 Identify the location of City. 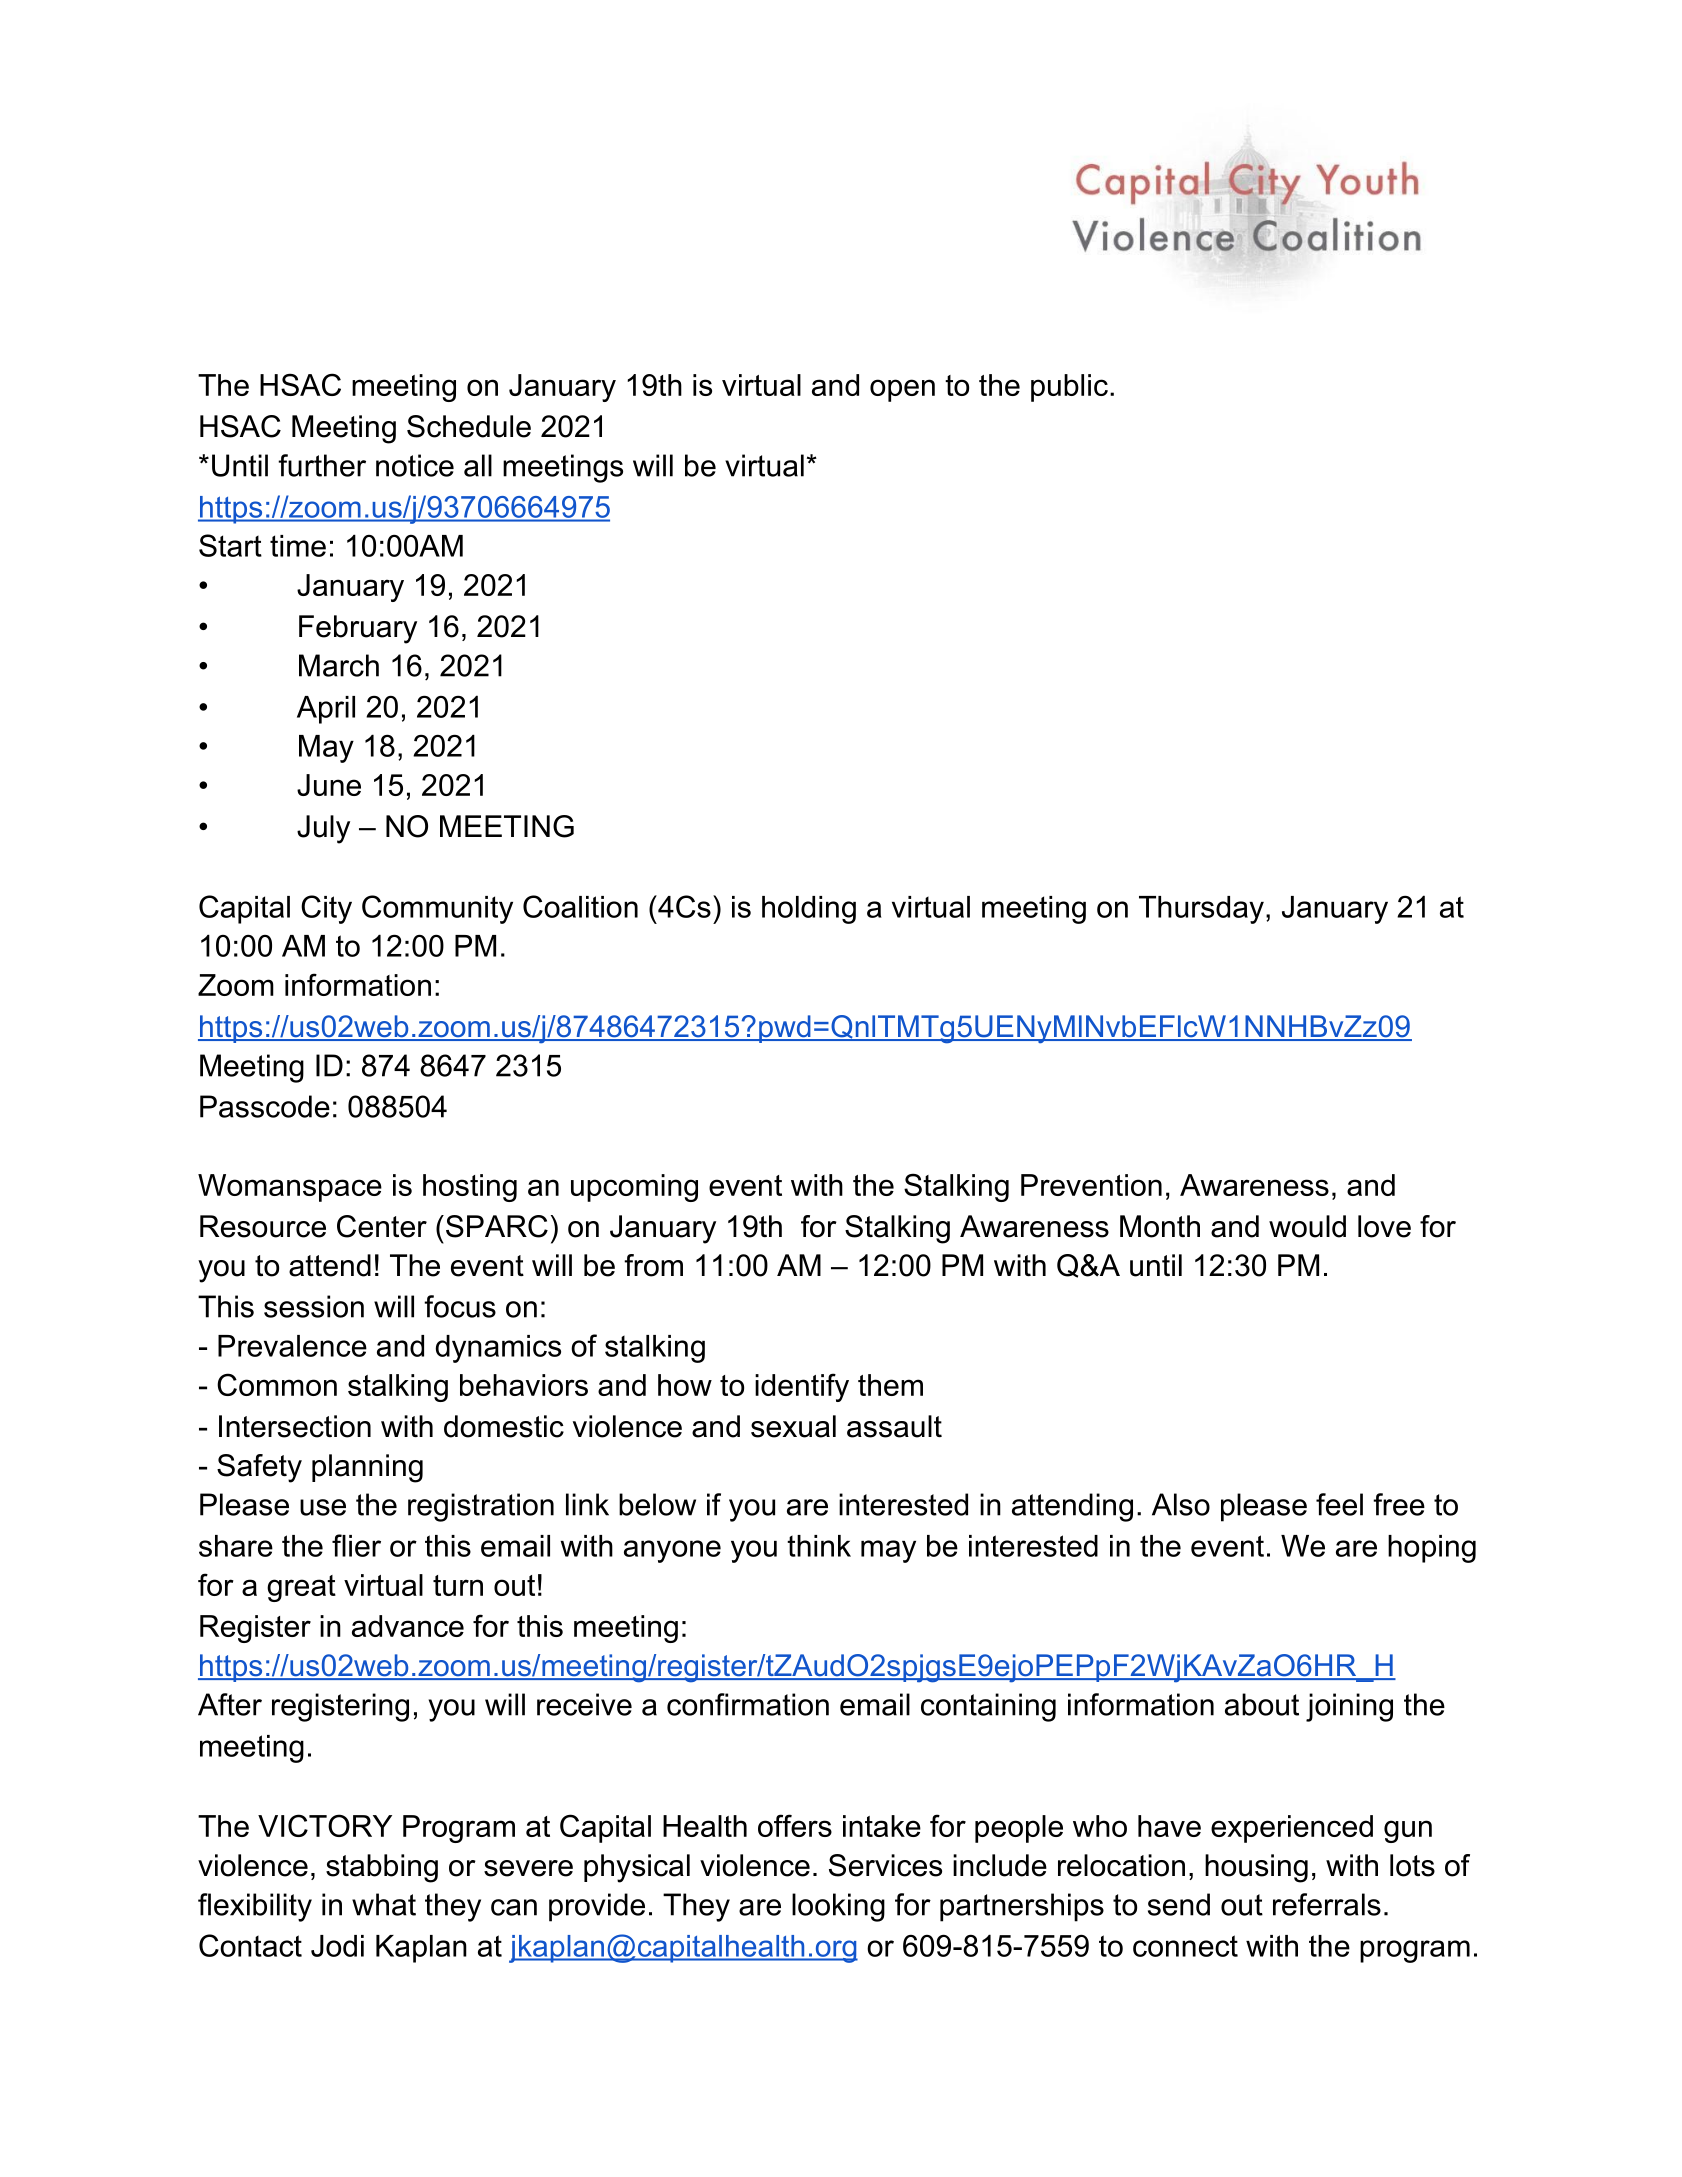
(326, 909).
